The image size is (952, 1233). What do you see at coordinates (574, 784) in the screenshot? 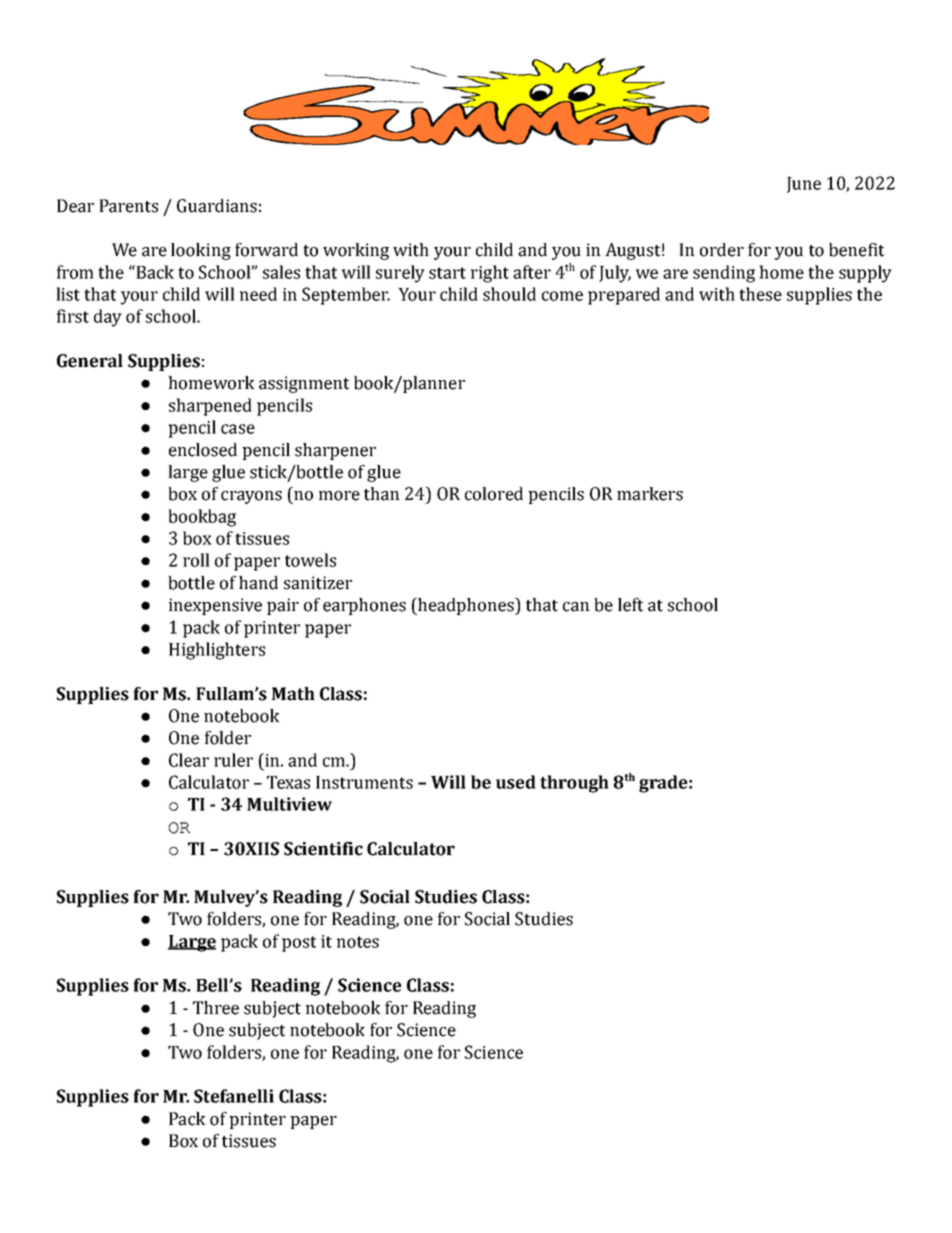
I see `through` at bounding box center [574, 784].
